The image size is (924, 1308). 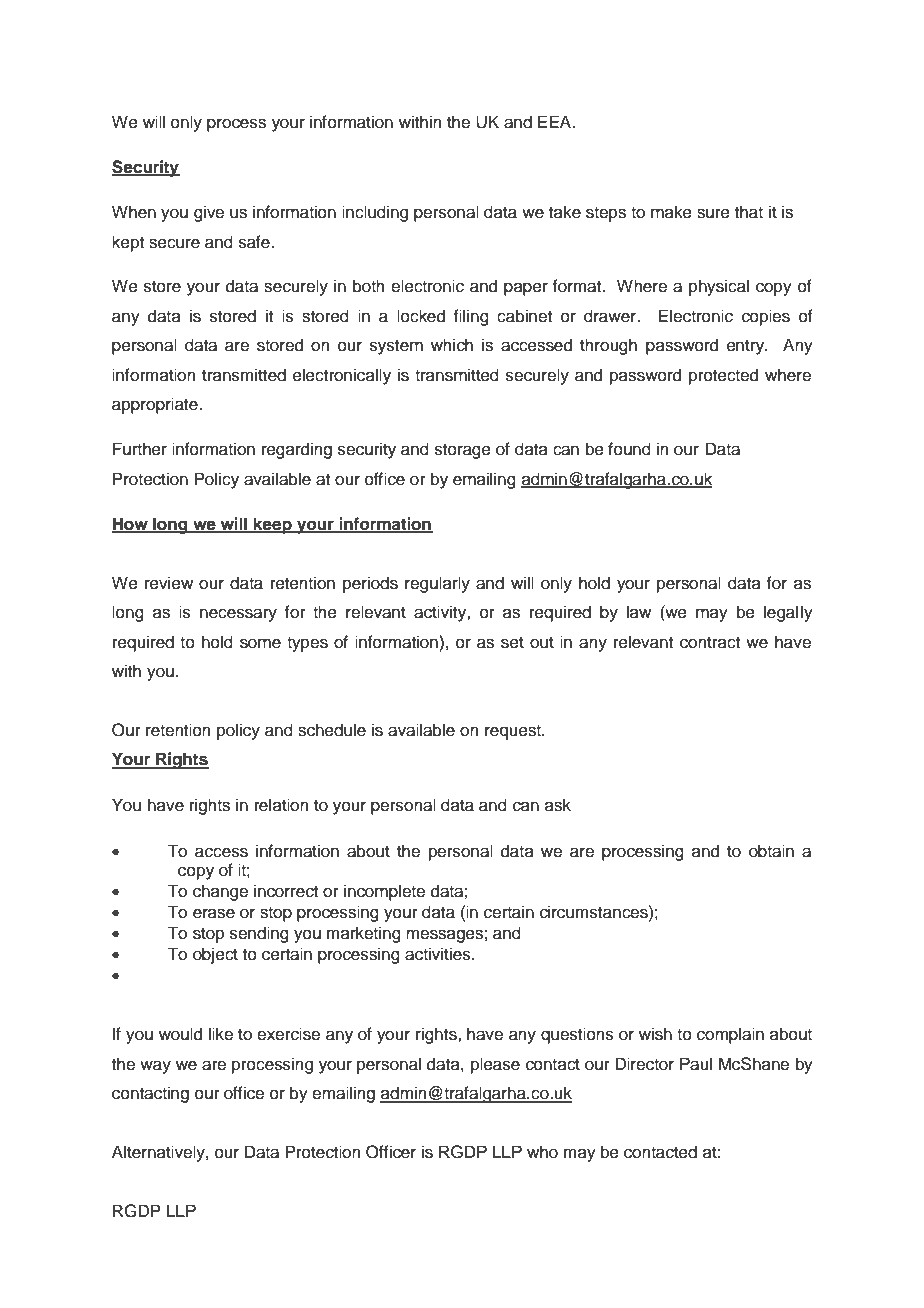 What do you see at coordinates (156, 405) in the screenshot?
I see `appropriate` at bounding box center [156, 405].
